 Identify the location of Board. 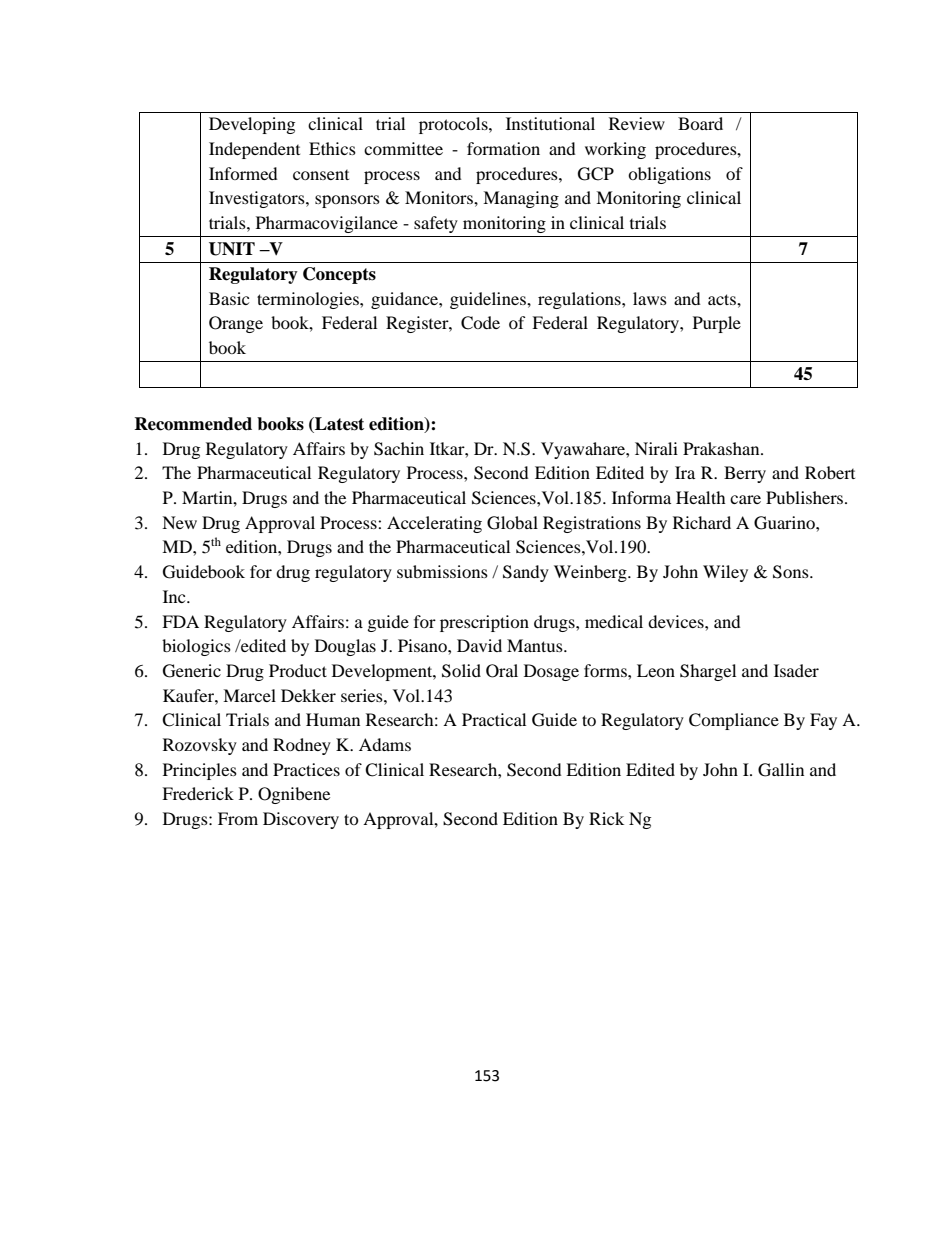
(700, 123).
